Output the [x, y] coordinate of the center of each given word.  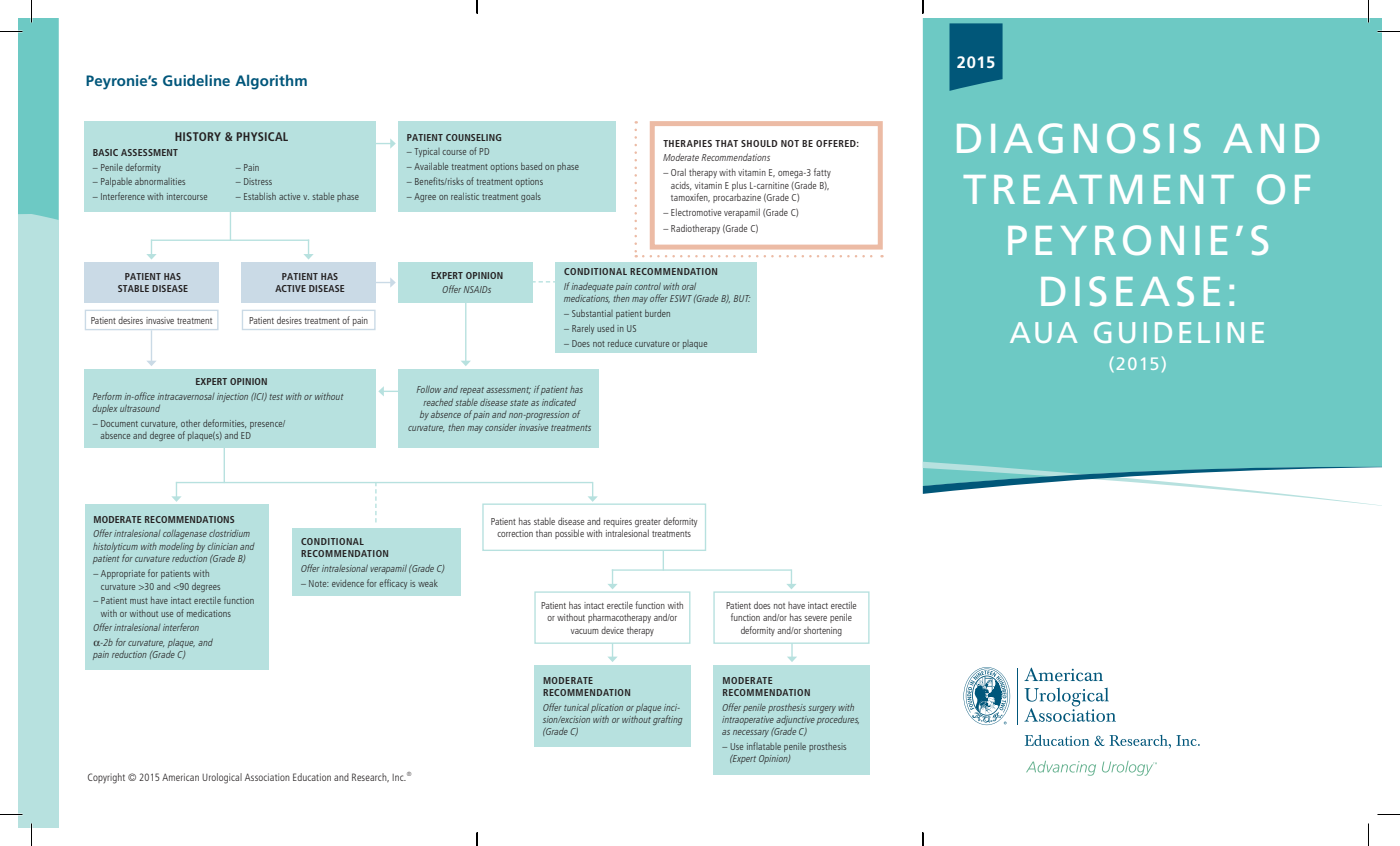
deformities [224, 423]
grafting [668, 720]
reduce [620, 343]
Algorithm [271, 82]
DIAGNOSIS [1079, 138]
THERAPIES [687, 143]
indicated [559, 402]
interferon [181, 627]
